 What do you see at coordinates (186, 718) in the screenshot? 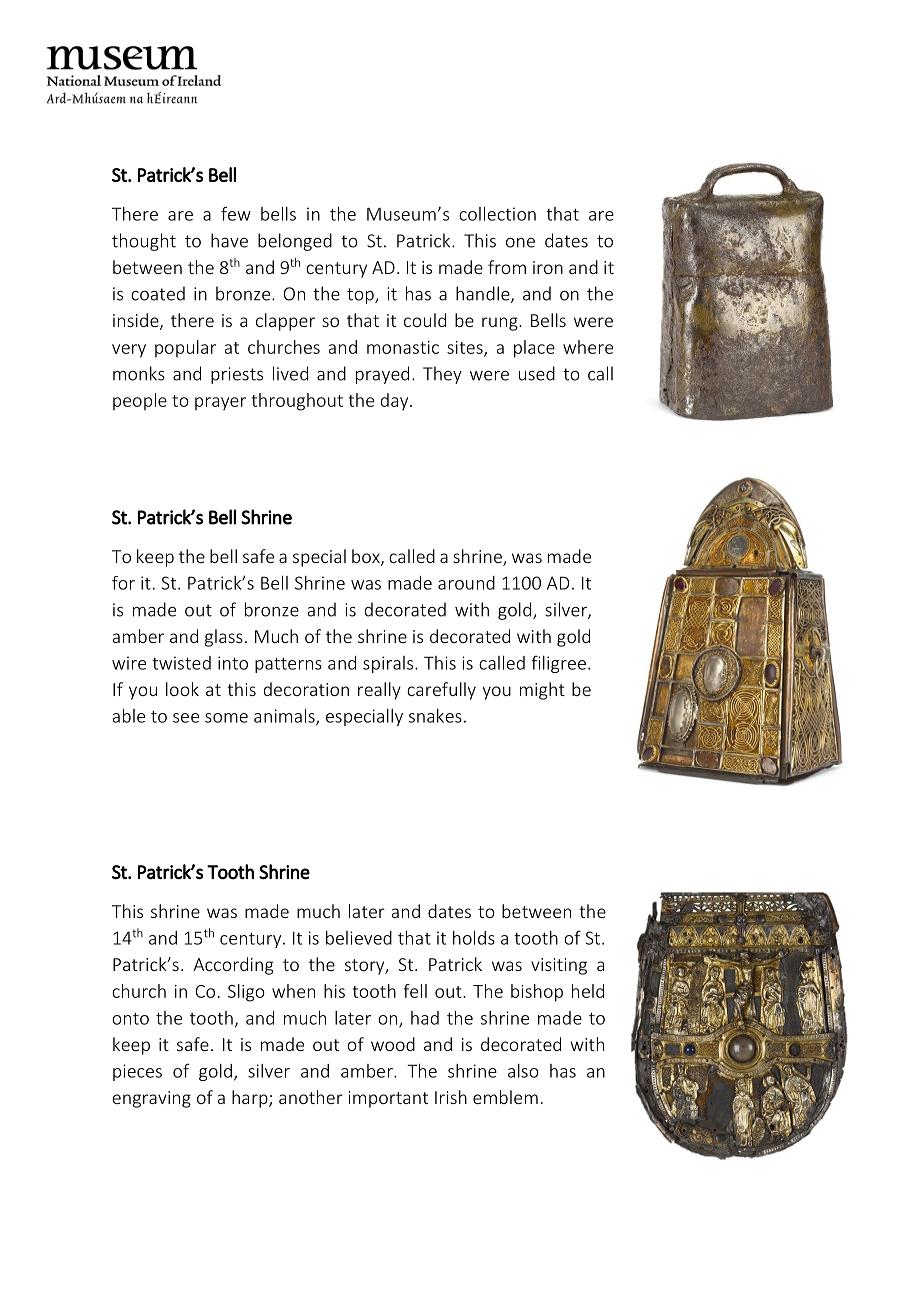
I see `see` at bounding box center [186, 718].
